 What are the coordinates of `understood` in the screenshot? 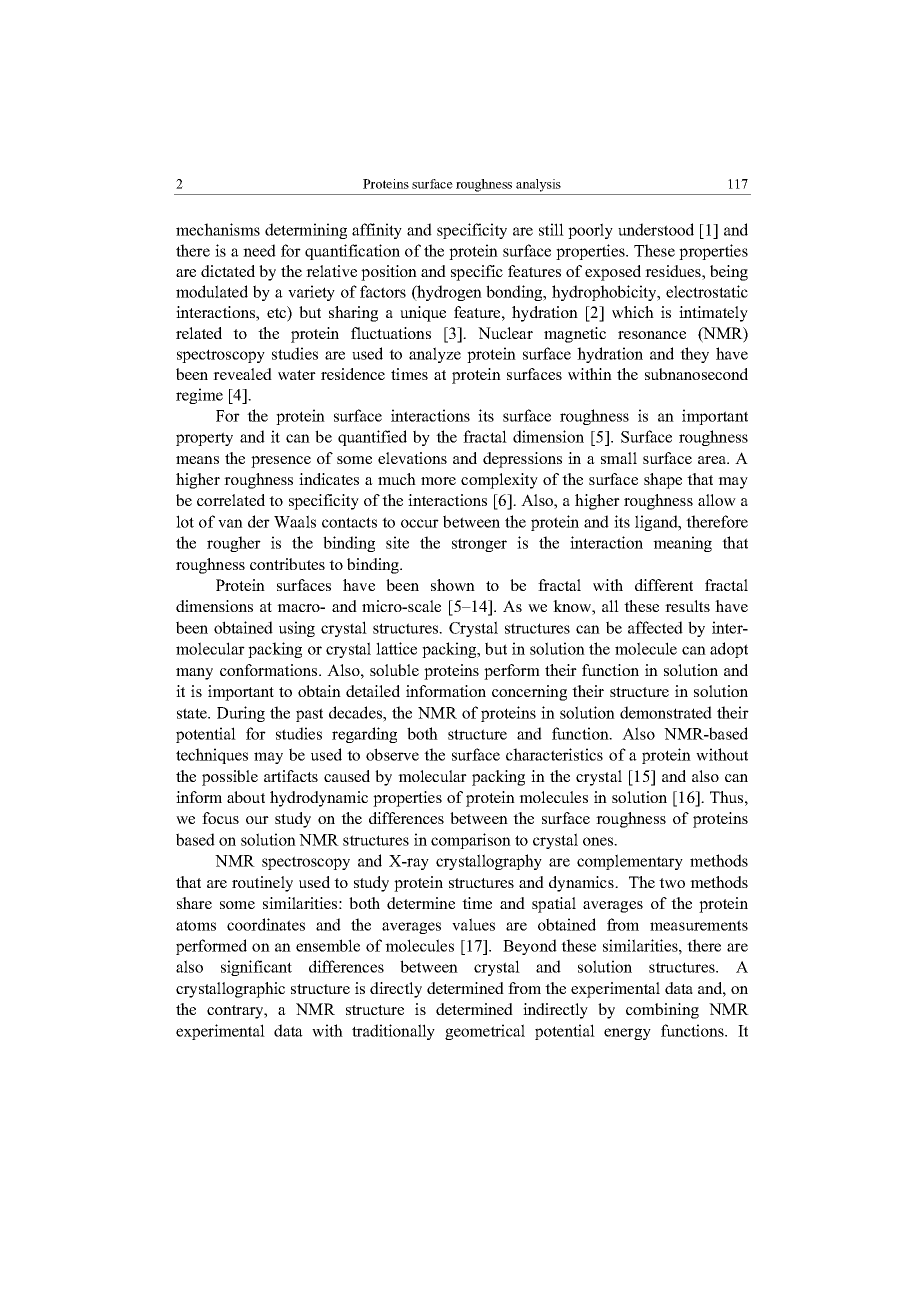 It's located at (656, 229).
